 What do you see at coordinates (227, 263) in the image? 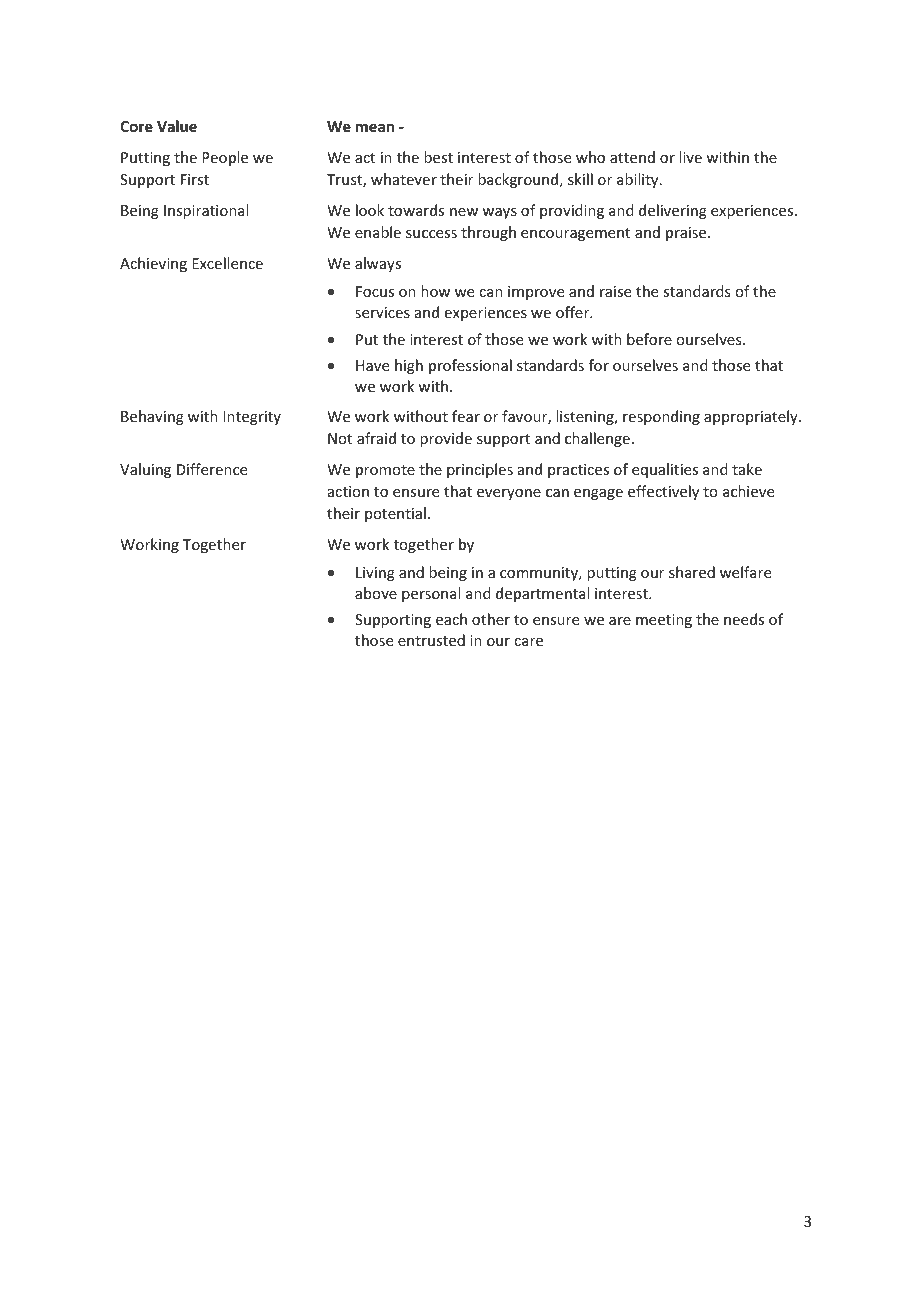
I see `Excellence` at bounding box center [227, 263].
